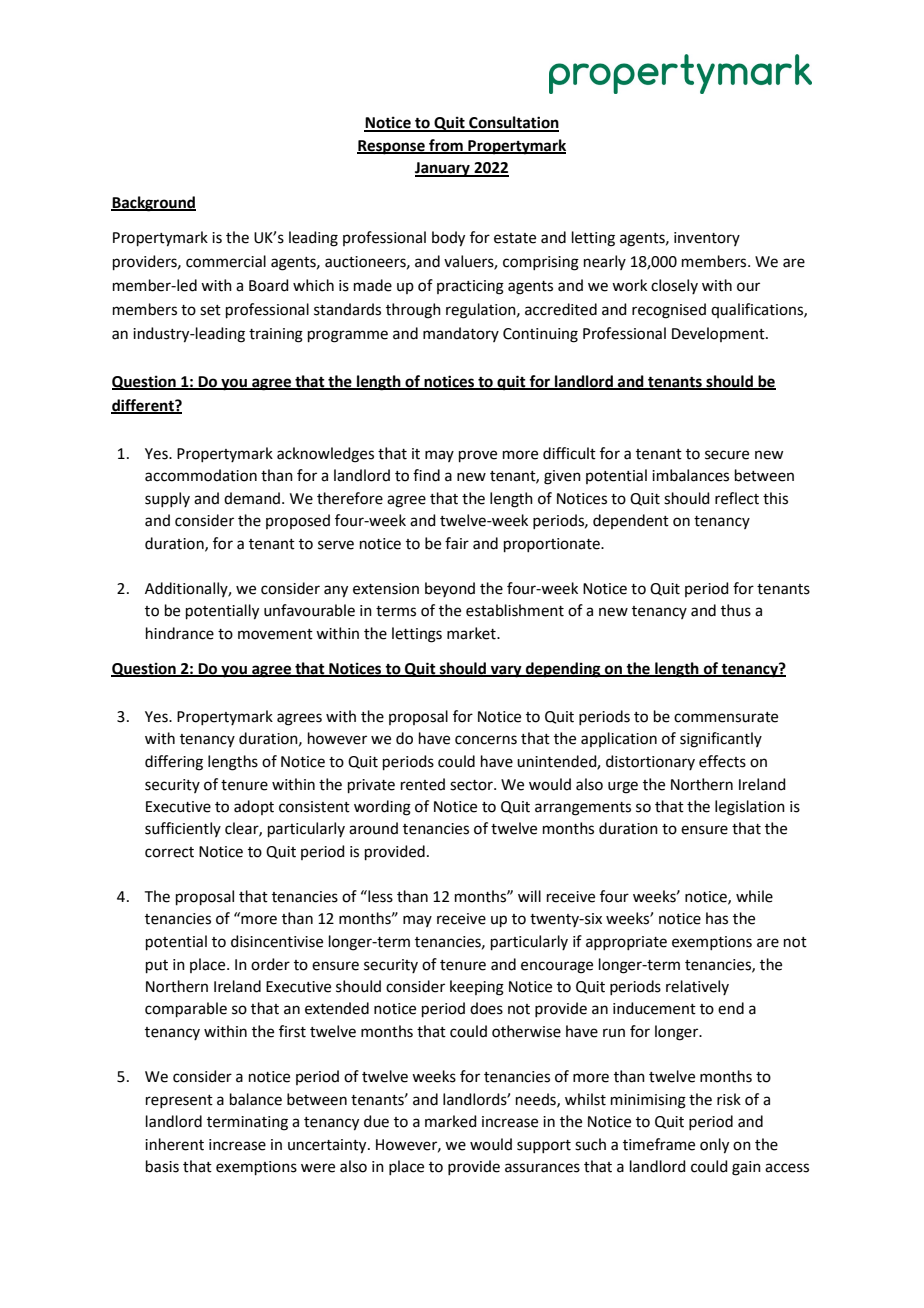 This image has height=1308, width=924. What do you see at coordinates (253, 498) in the image?
I see `demand` at bounding box center [253, 498].
